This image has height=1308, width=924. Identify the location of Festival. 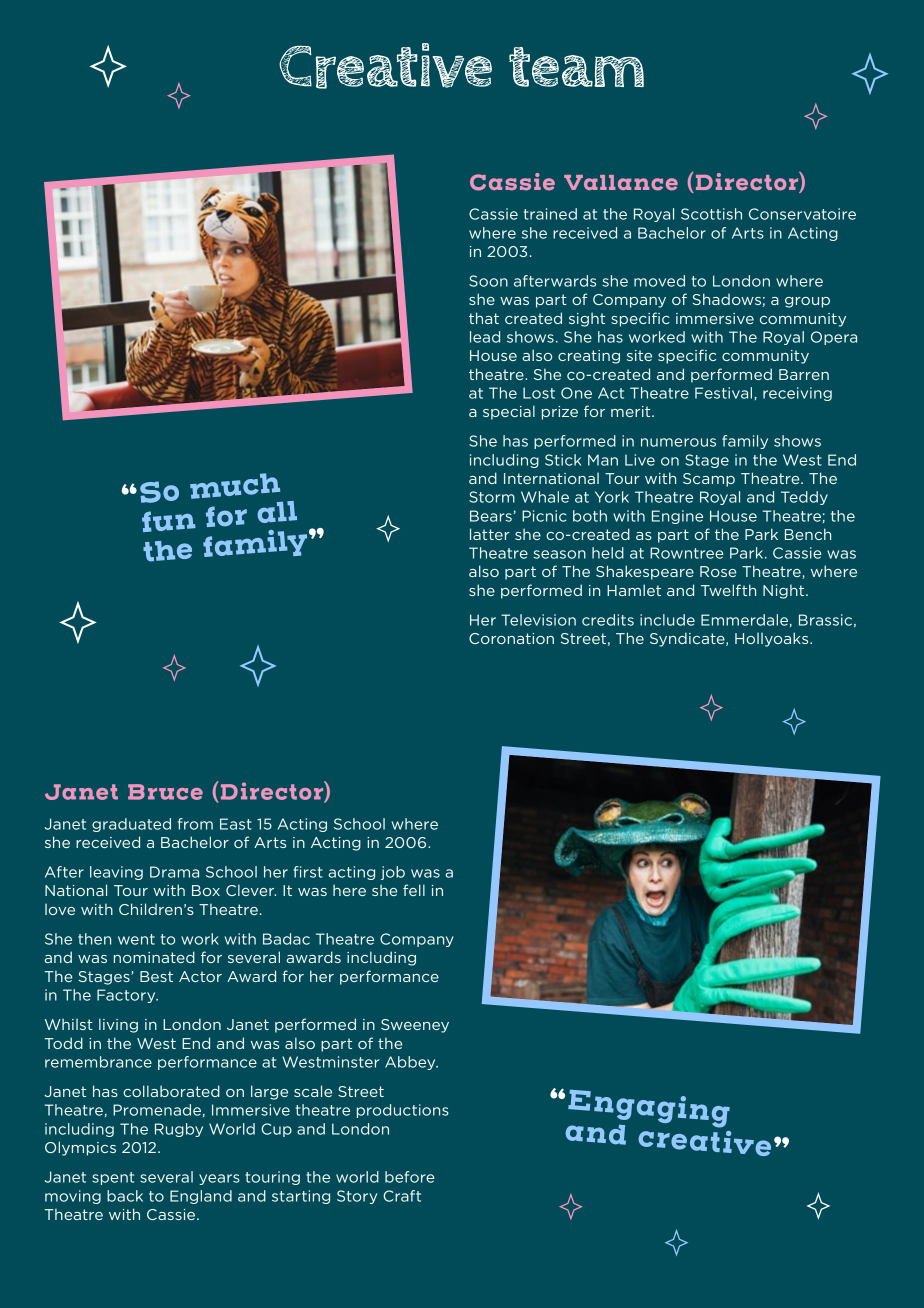
(723, 393).
